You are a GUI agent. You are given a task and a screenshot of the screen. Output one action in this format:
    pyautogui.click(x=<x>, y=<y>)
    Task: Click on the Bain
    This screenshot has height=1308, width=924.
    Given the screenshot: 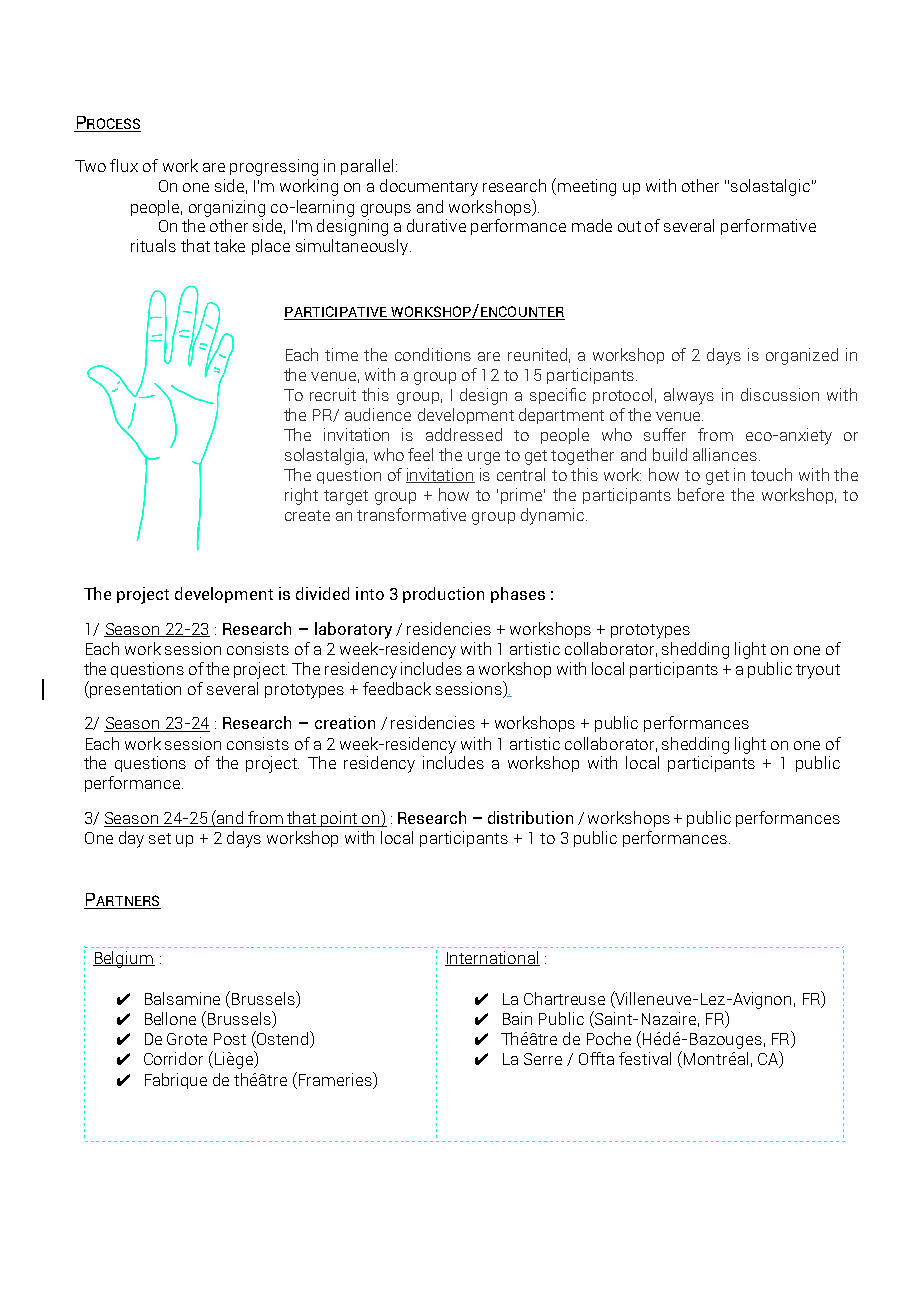 What is the action you would take?
    pyautogui.click(x=517, y=1018)
